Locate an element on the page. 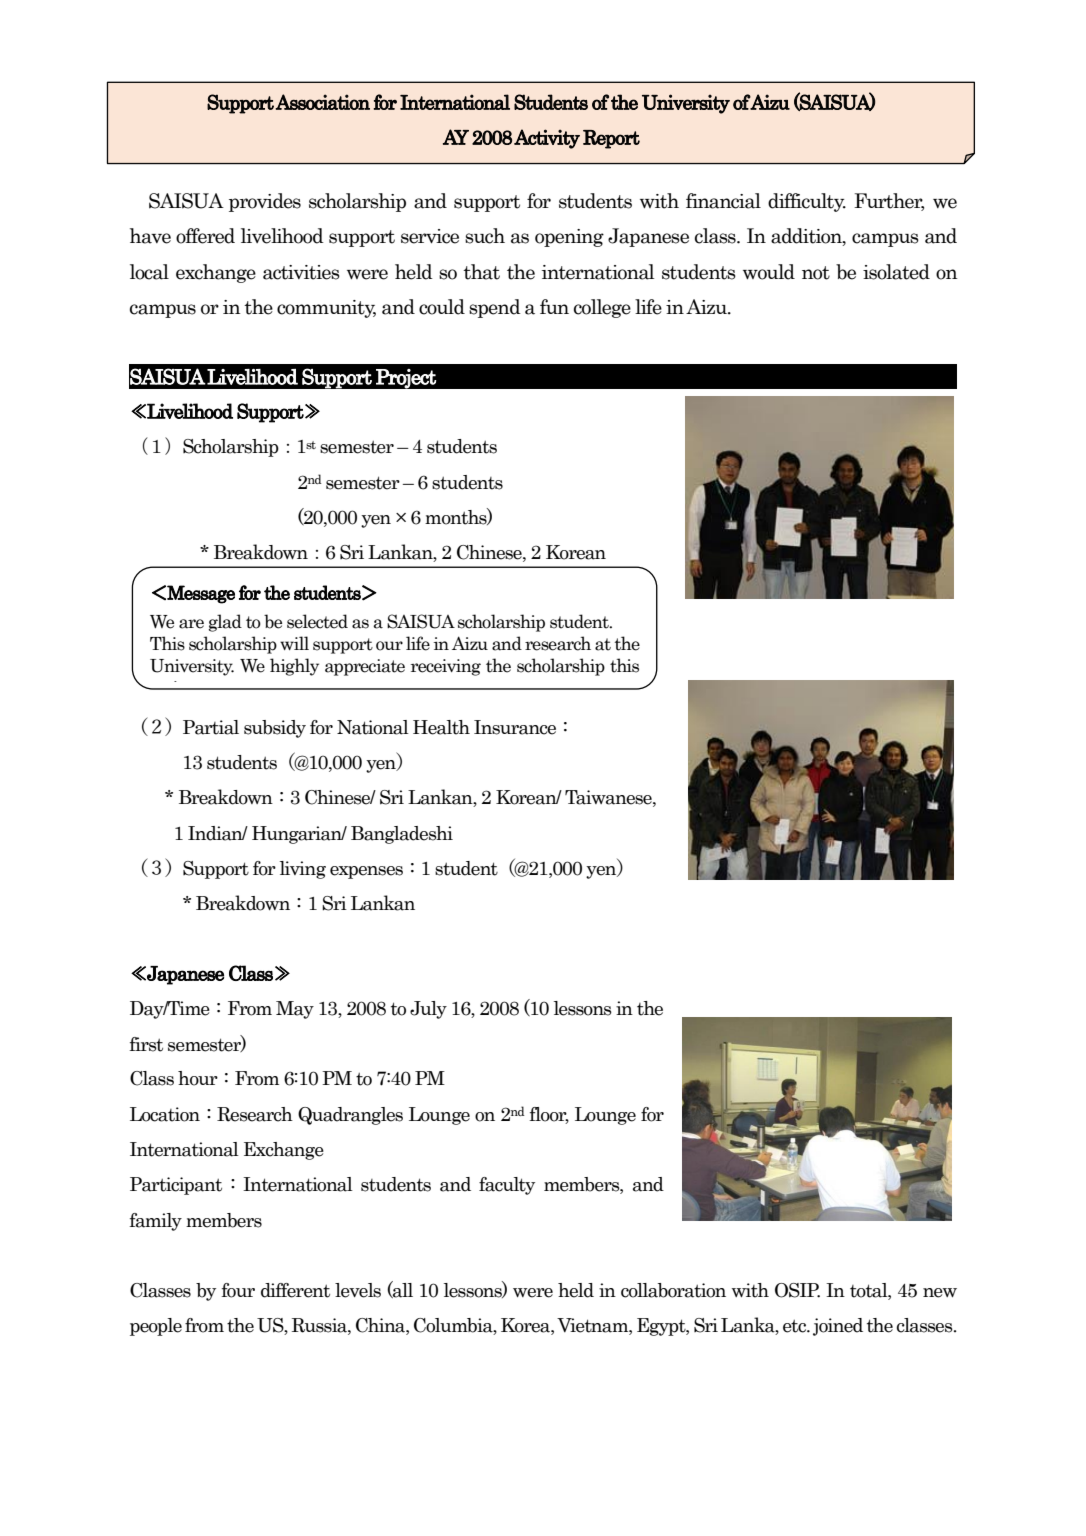  joined is located at coordinates (838, 1327).
